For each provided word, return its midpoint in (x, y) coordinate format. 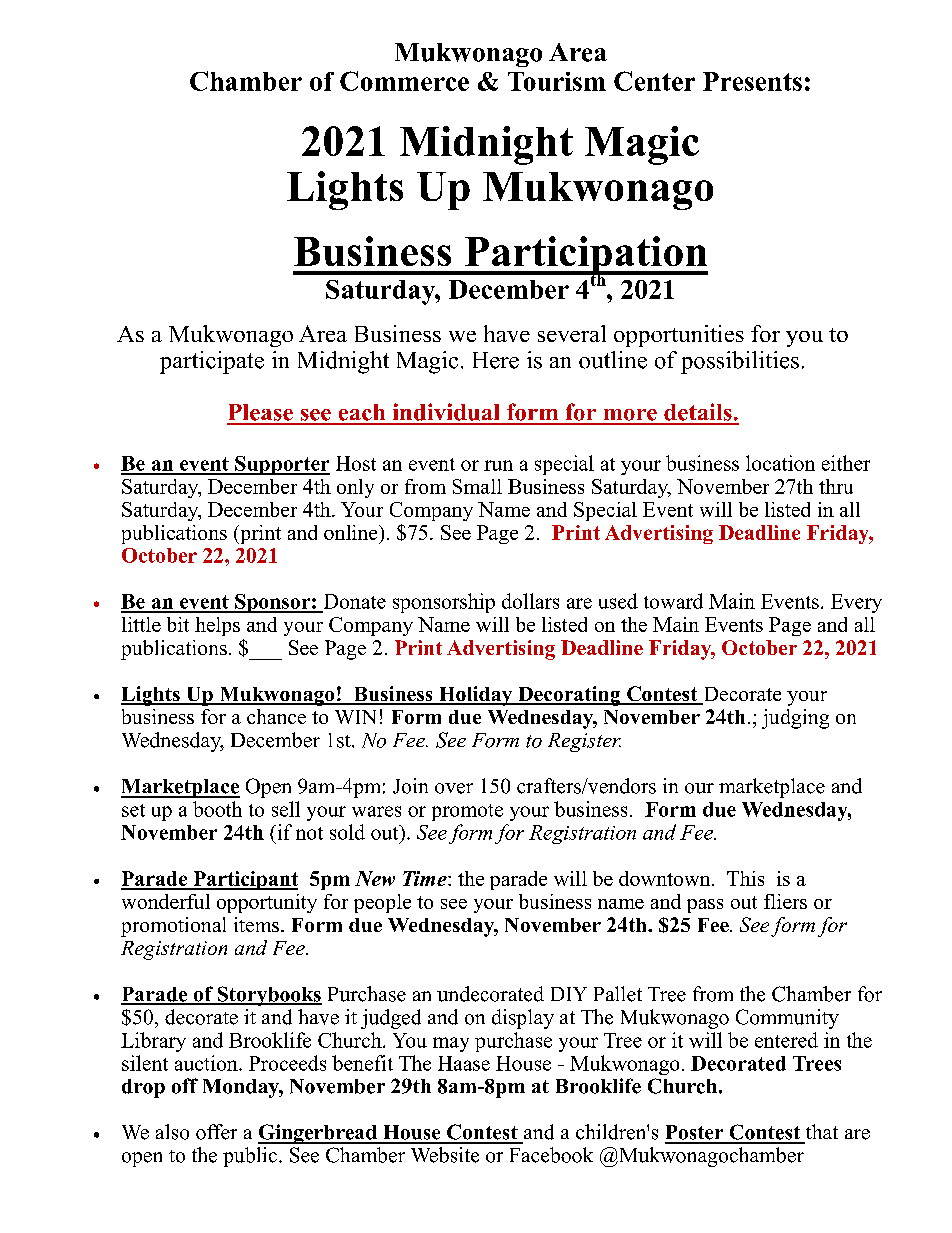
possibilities (740, 362)
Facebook (551, 1155)
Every (856, 603)
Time (426, 878)
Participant (244, 880)
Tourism (557, 81)
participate (212, 362)
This (745, 878)
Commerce (404, 81)
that (822, 1131)
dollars (530, 601)
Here (496, 360)
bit (178, 624)
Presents (752, 81)
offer (216, 1132)
